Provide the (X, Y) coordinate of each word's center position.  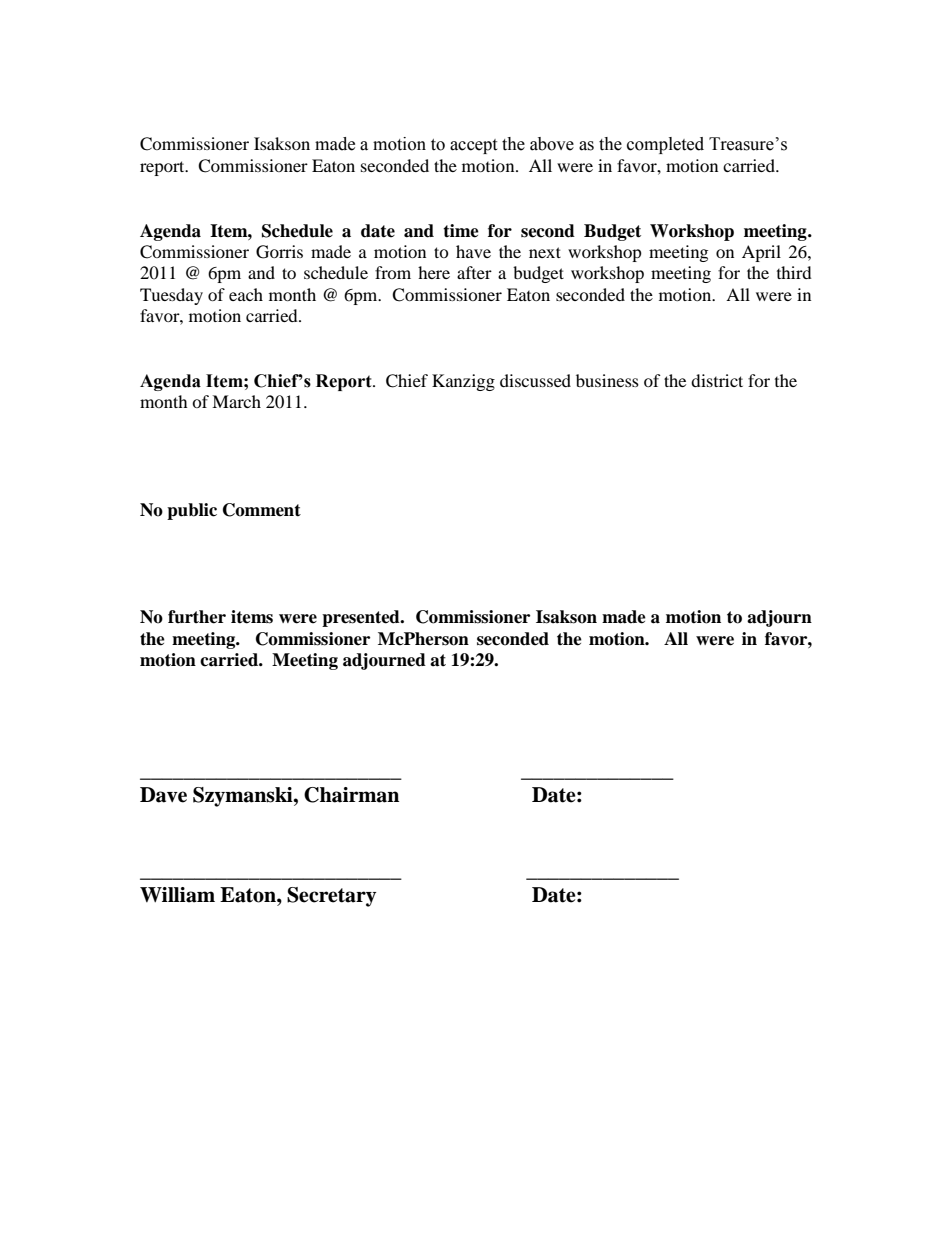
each (246, 294)
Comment (262, 510)
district (717, 380)
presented (362, 618)
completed (665, 145)
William (177, 895)
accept (473, 146)
